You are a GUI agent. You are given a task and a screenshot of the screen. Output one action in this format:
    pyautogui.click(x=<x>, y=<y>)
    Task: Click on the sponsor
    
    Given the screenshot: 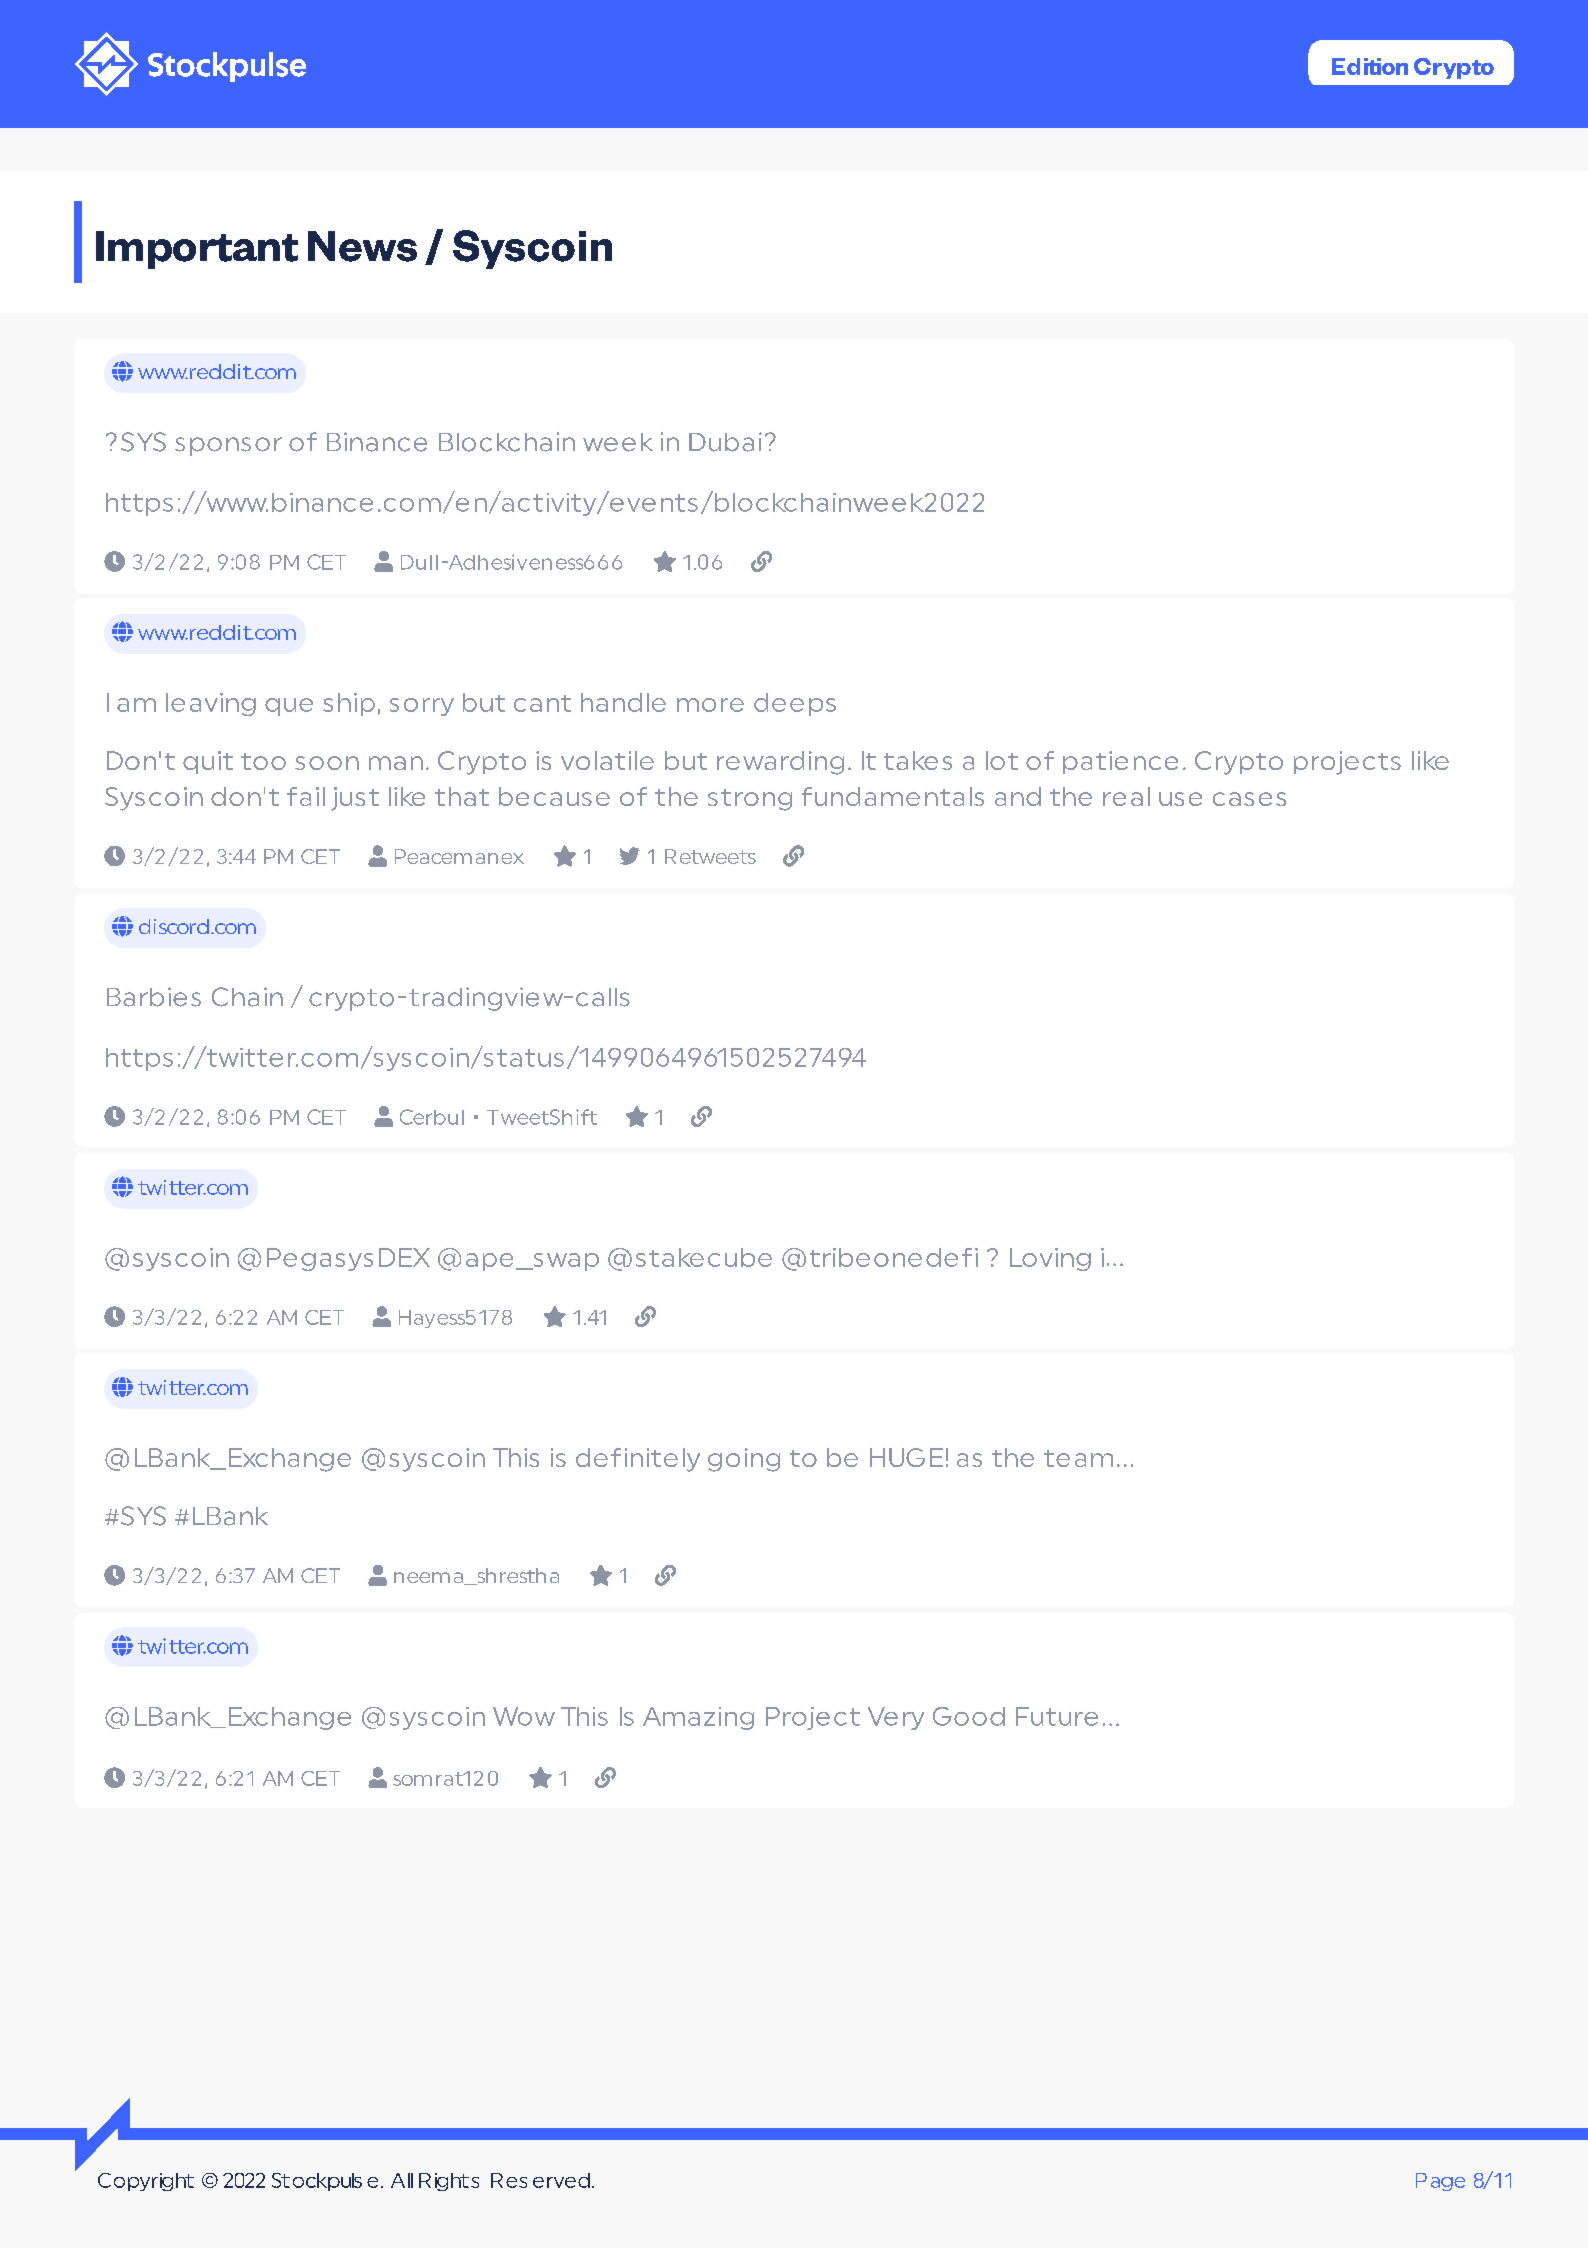 What is the action you would take?
    pyautogui.click(x=228, y=446)
